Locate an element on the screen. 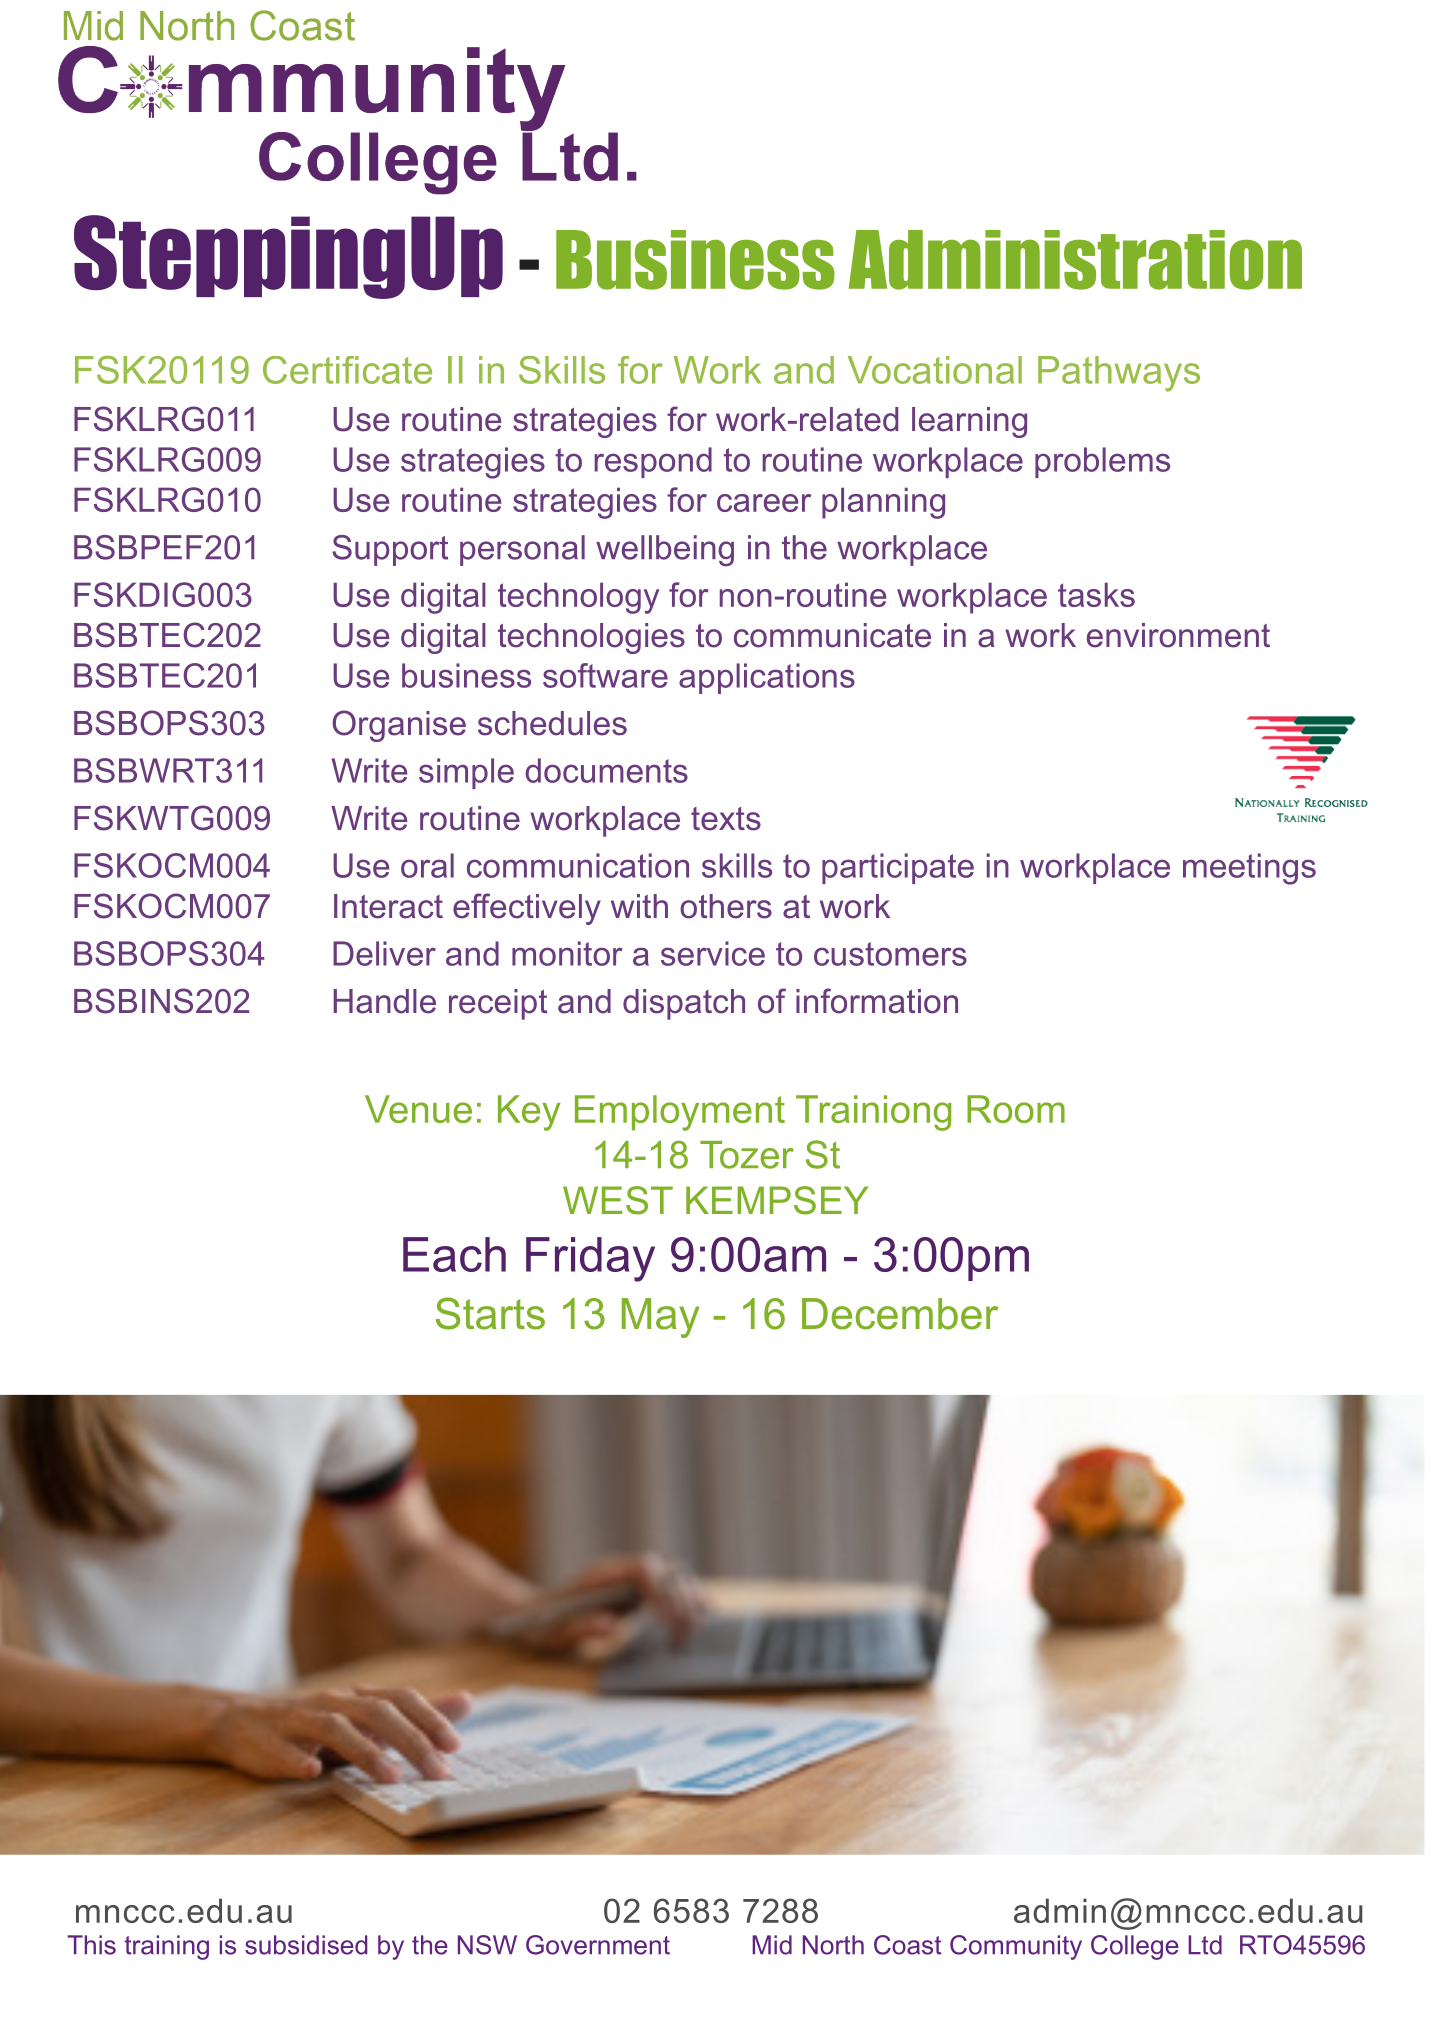  Certificate is located at coordinates (347, 370).
